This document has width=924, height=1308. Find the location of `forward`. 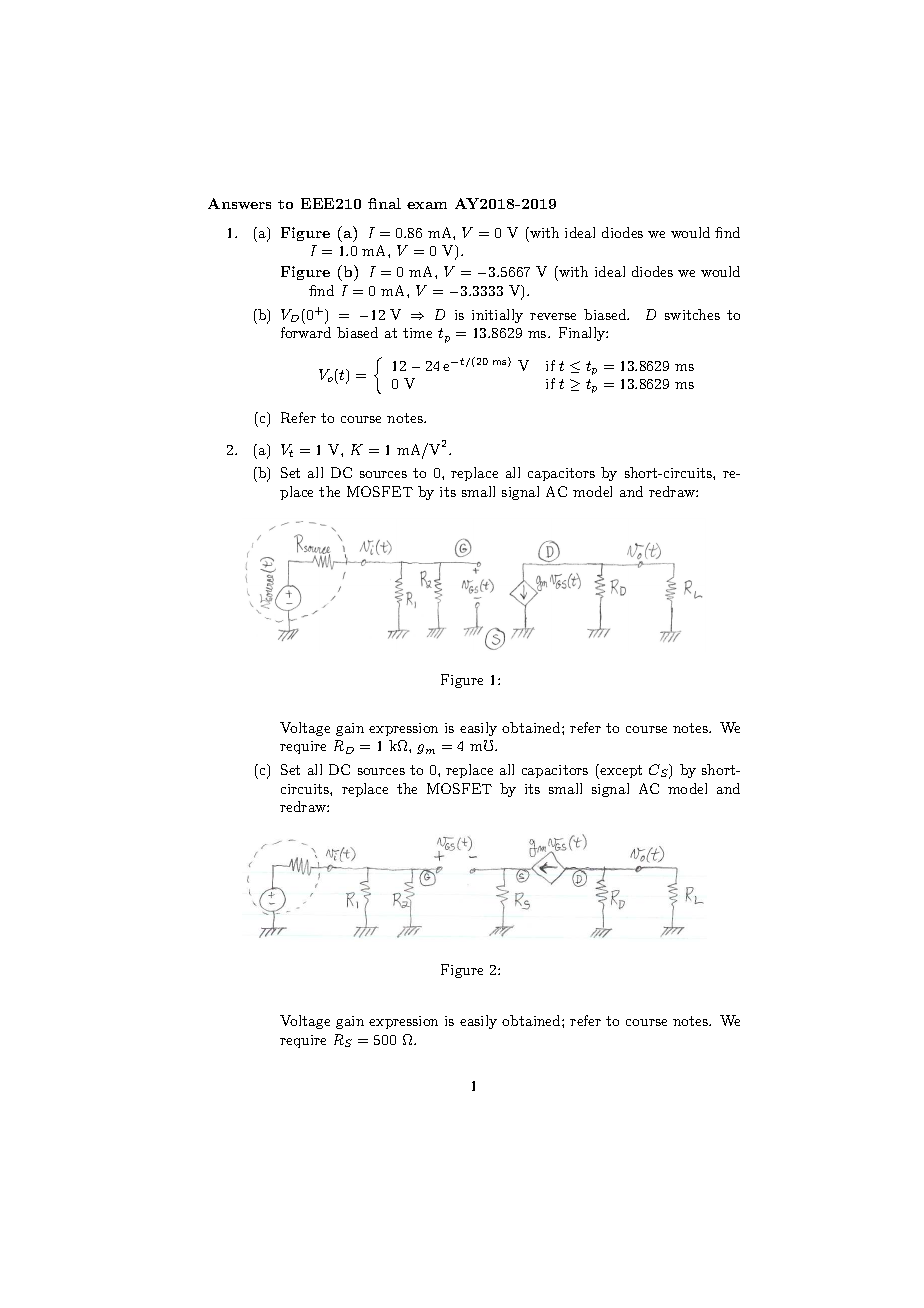

forward is located at coordinates (306, 332).
